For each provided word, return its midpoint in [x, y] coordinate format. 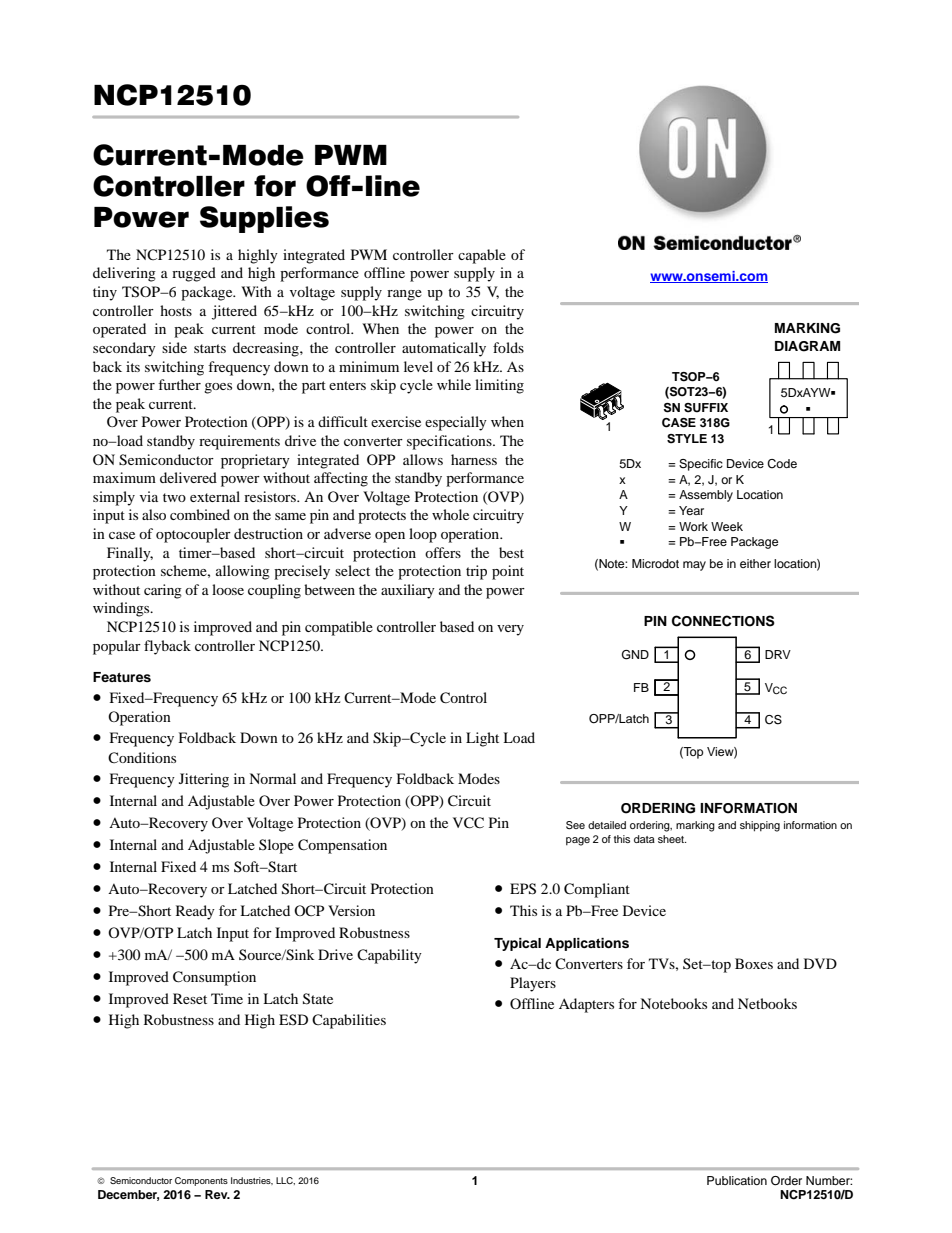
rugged [194, 274]
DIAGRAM [807, 346]
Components [201, 1181]
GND [635, 655]
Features [122, 677]
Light [482, 739]
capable [482, 256]
